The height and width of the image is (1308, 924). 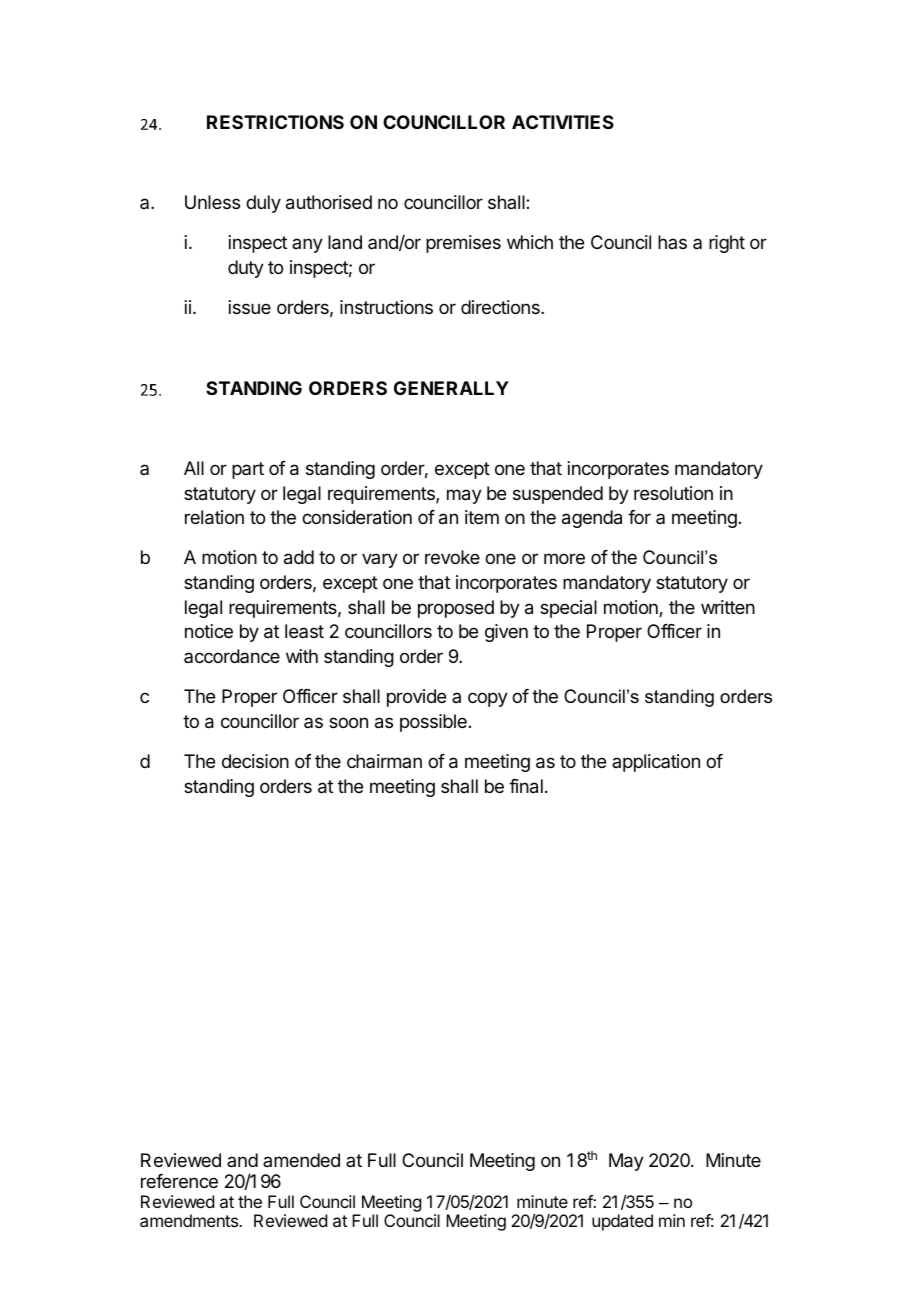 I want to click on copy, so click(x=488, y=699).
